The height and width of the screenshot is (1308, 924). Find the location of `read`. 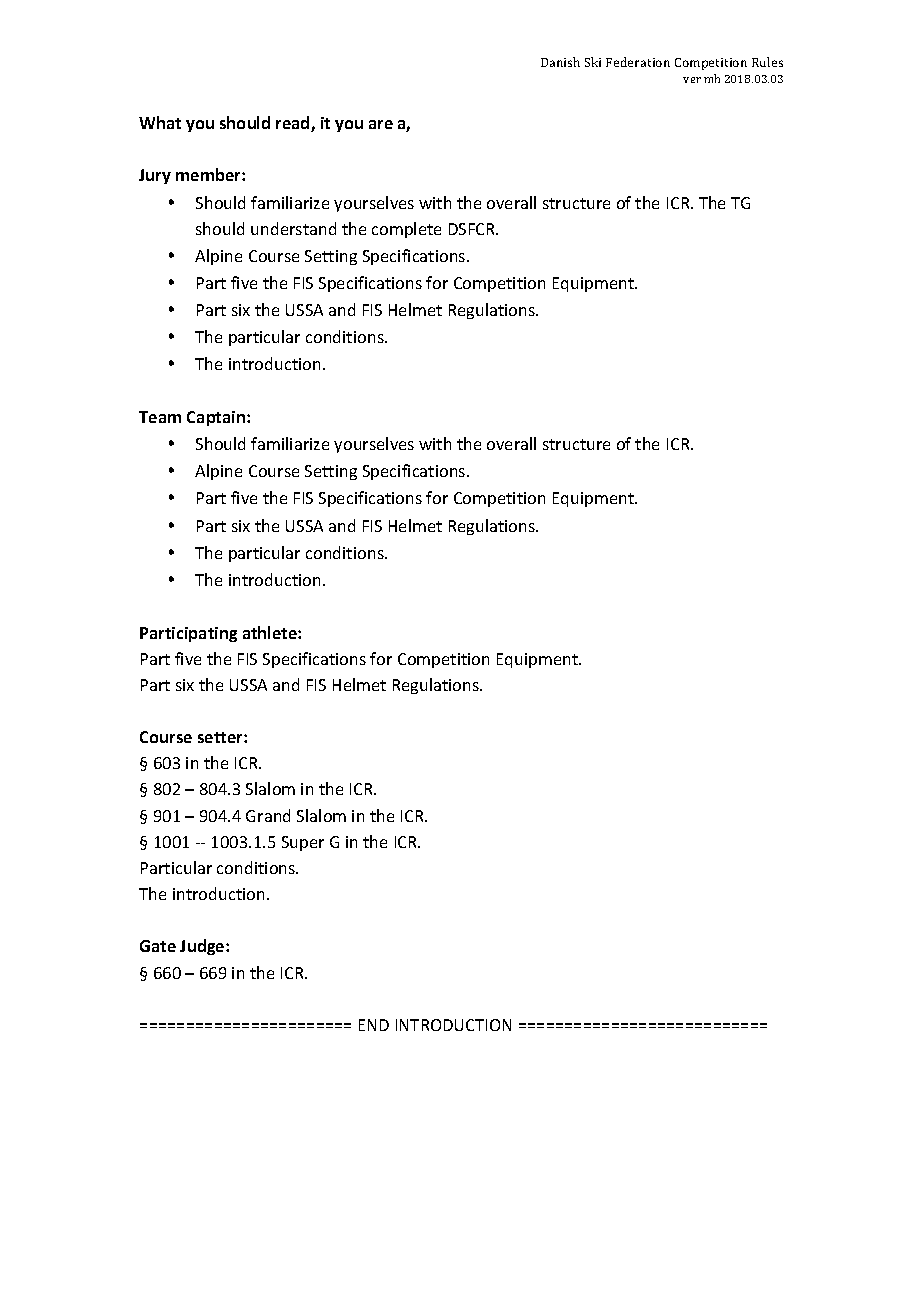

read is located at coordinates (294, 124).
